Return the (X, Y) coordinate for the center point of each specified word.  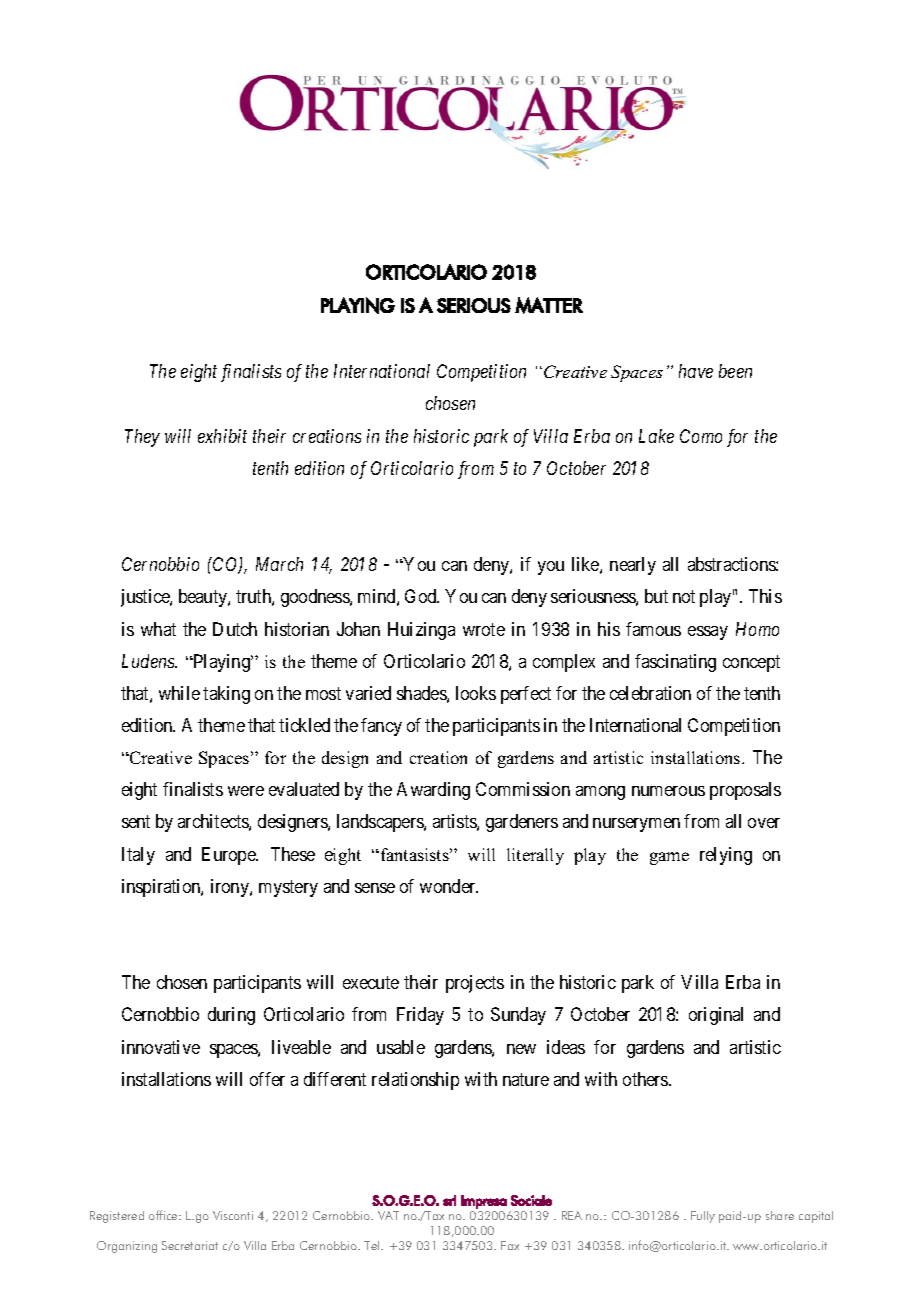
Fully (703, 1217)
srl (449, 1200)
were (246, 791)
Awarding (433, 791)
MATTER (549, 305)
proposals (745, 791)
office (164, 1215)
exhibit (222, 436)
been (735, 371)
